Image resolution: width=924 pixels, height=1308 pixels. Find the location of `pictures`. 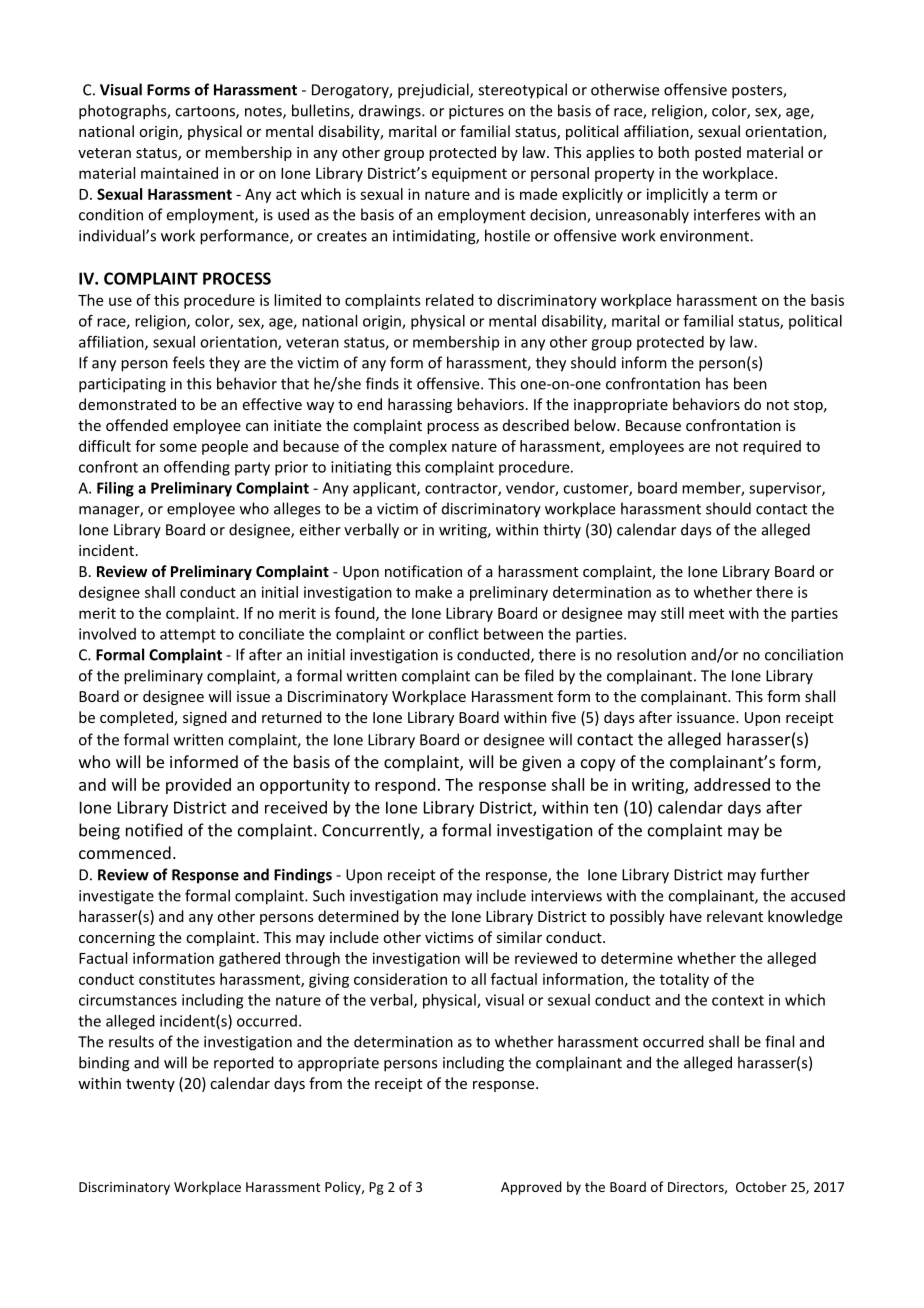

pictures is located at coordinates (476, 112).
